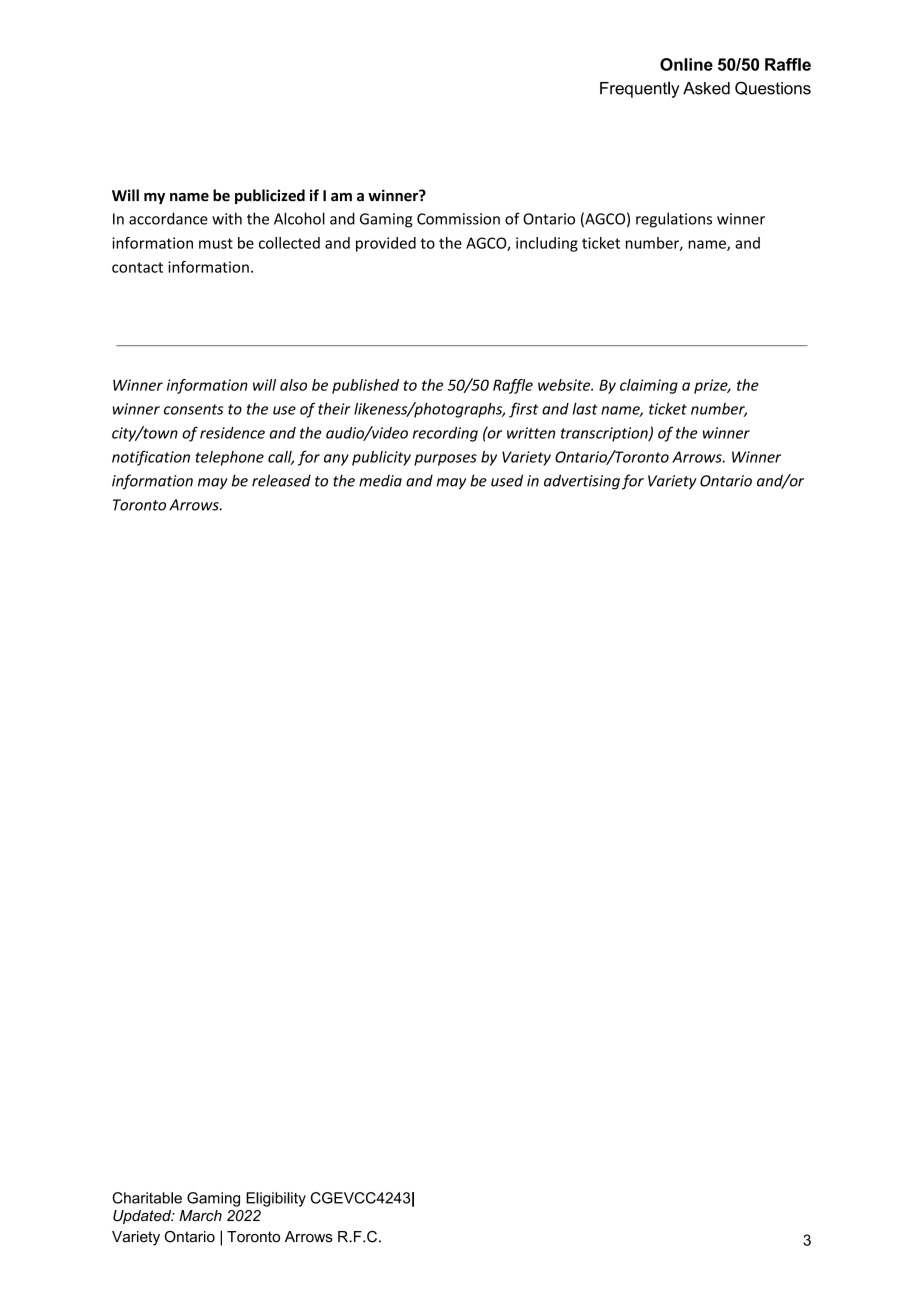  Describe the element at coordinates (507, 480) in the screenshot. I see `used` at that location.
